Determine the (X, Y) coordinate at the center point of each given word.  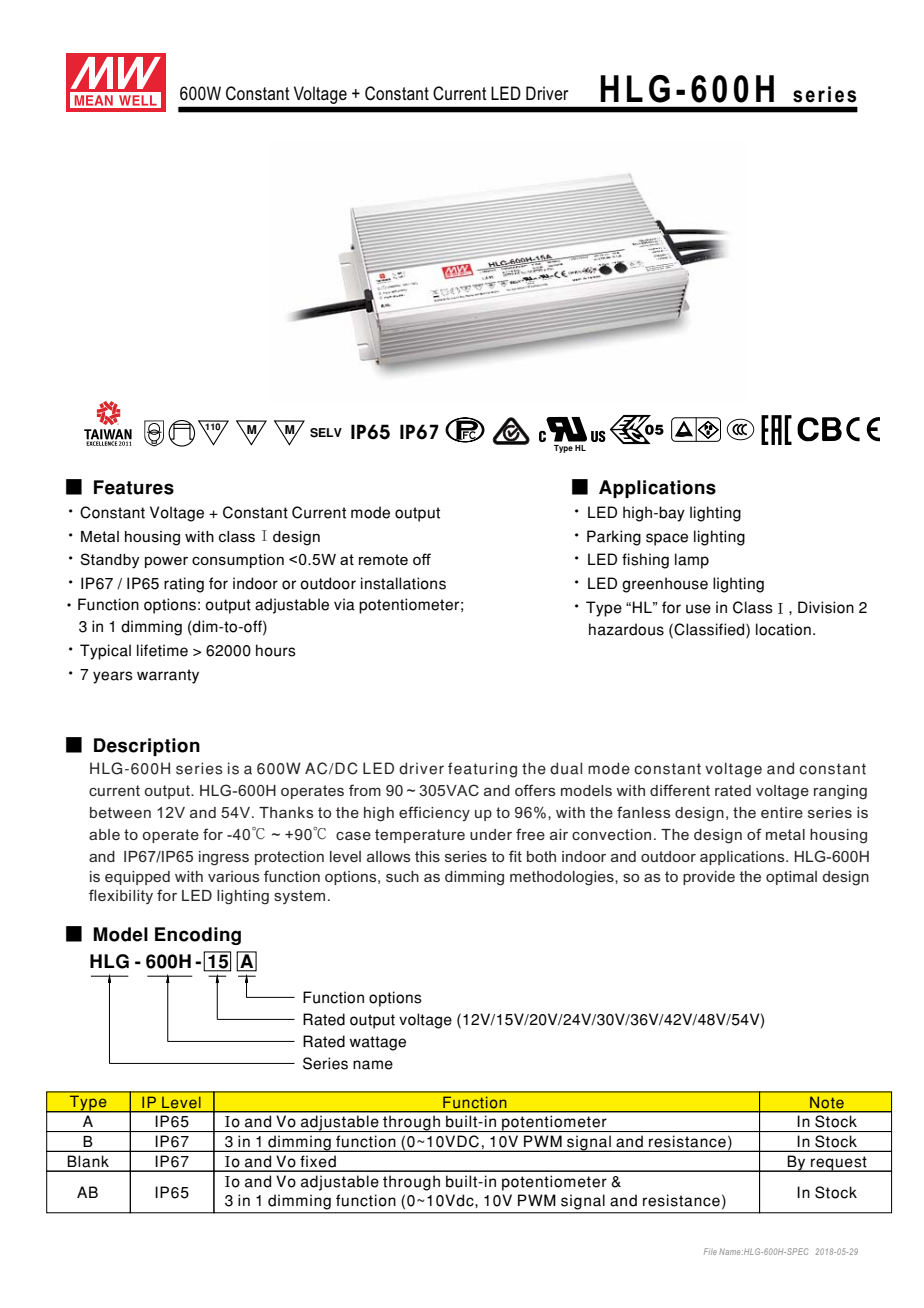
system (299, 897)
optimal (791, 878)
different (680, 790)
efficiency (434, 813)
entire (782, 812)
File (710, 1251)
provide (709, 878)
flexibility (121, 896)
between (120, 812)
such (402, 876)
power (166, 562)
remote (383, 559)
